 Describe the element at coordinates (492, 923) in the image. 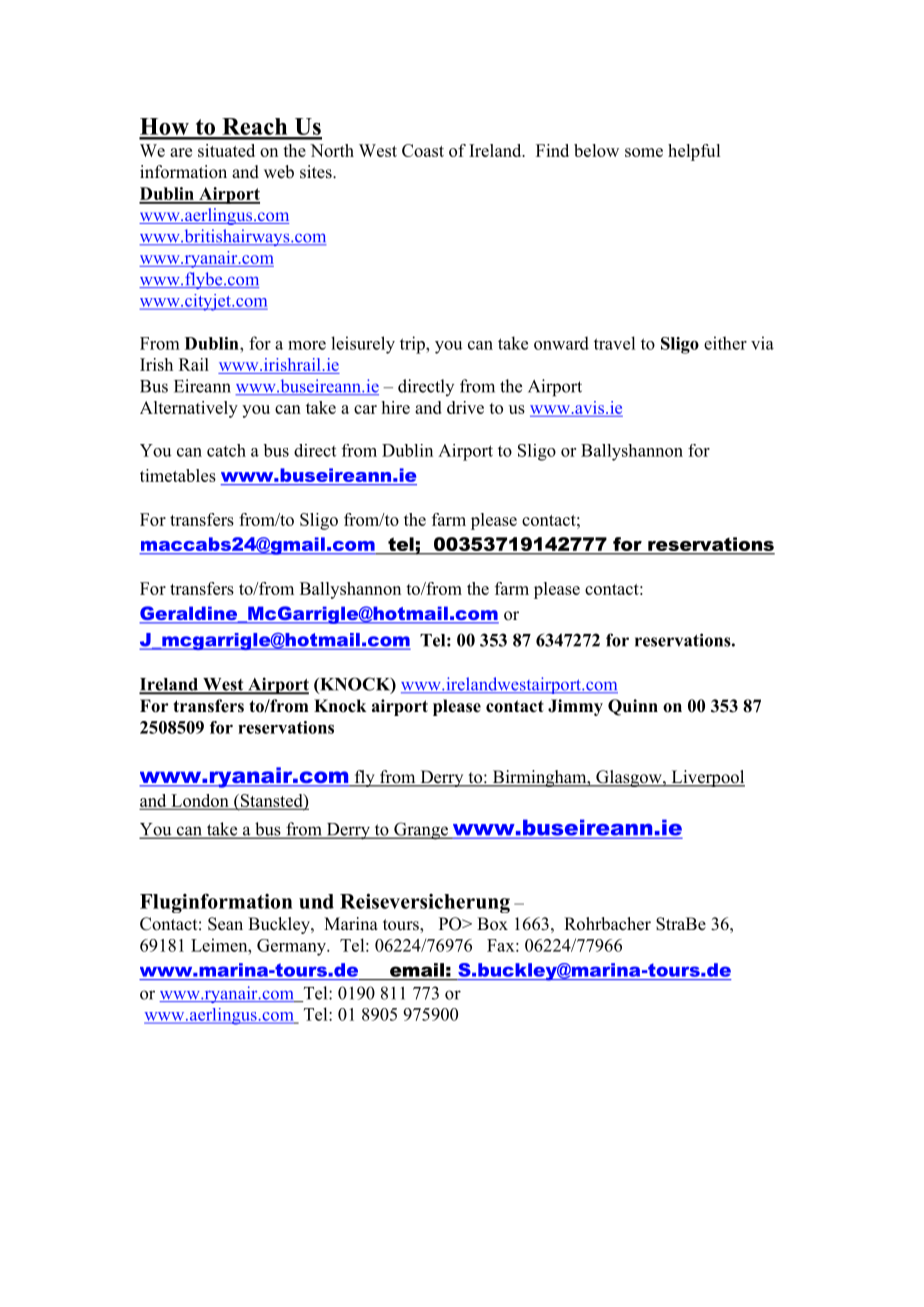

I see `Box` at that location.
